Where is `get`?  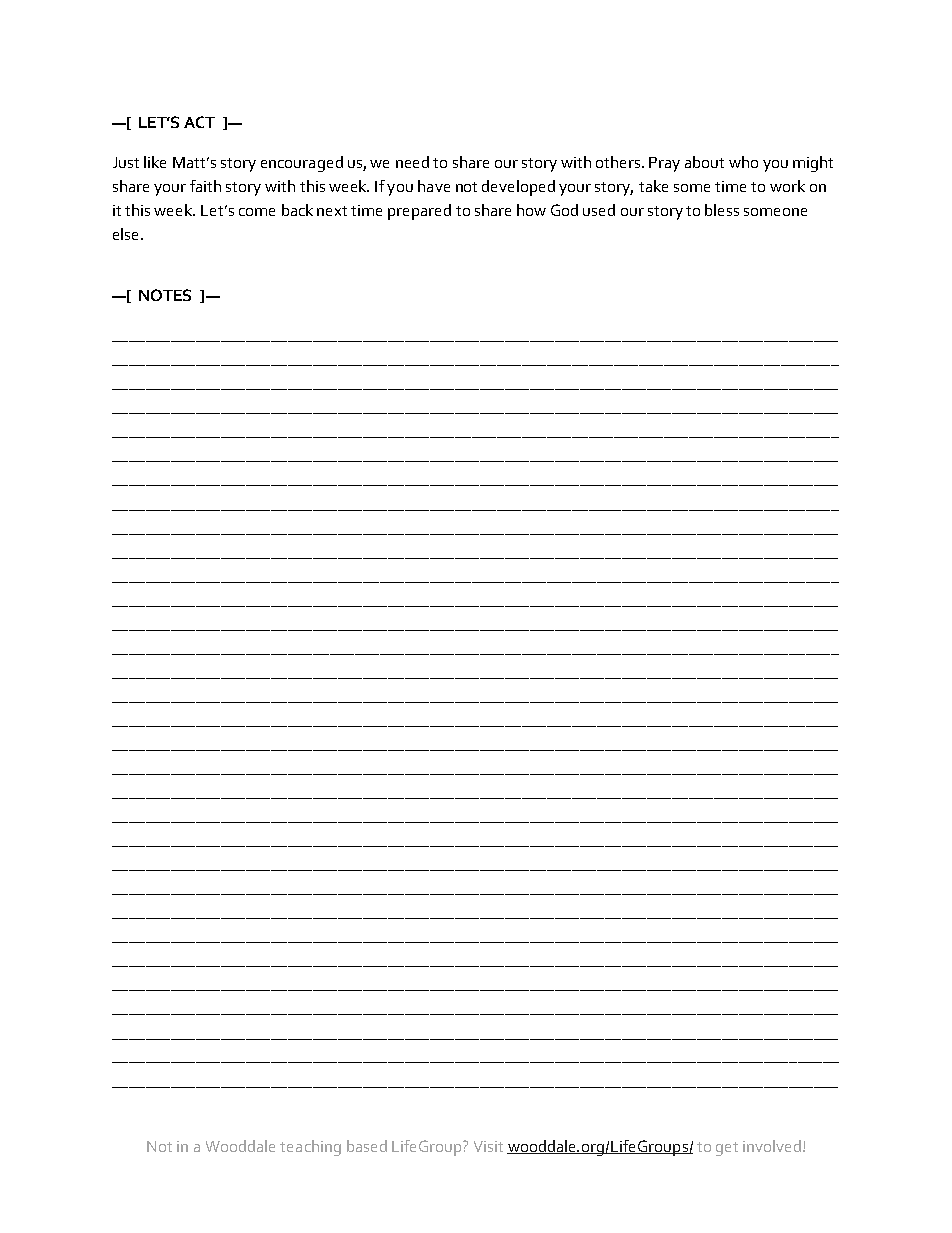
get is located at coordinates (727, 1149).
